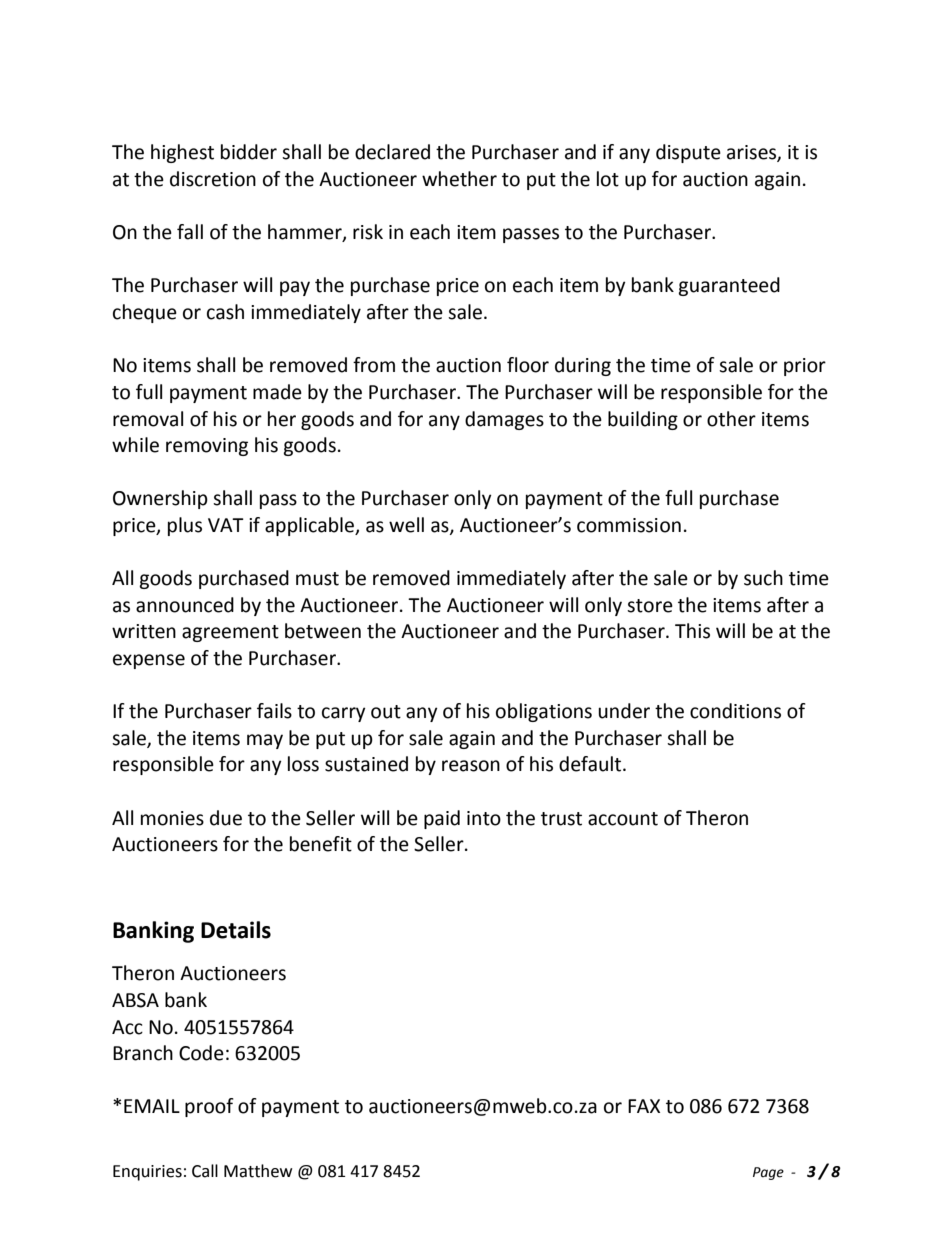 The width and height of the screenshot is (952, 1233). What do you see at coordinates (731, 419) in the screenshot?
I see `other` at bounding box center [731, 419].
